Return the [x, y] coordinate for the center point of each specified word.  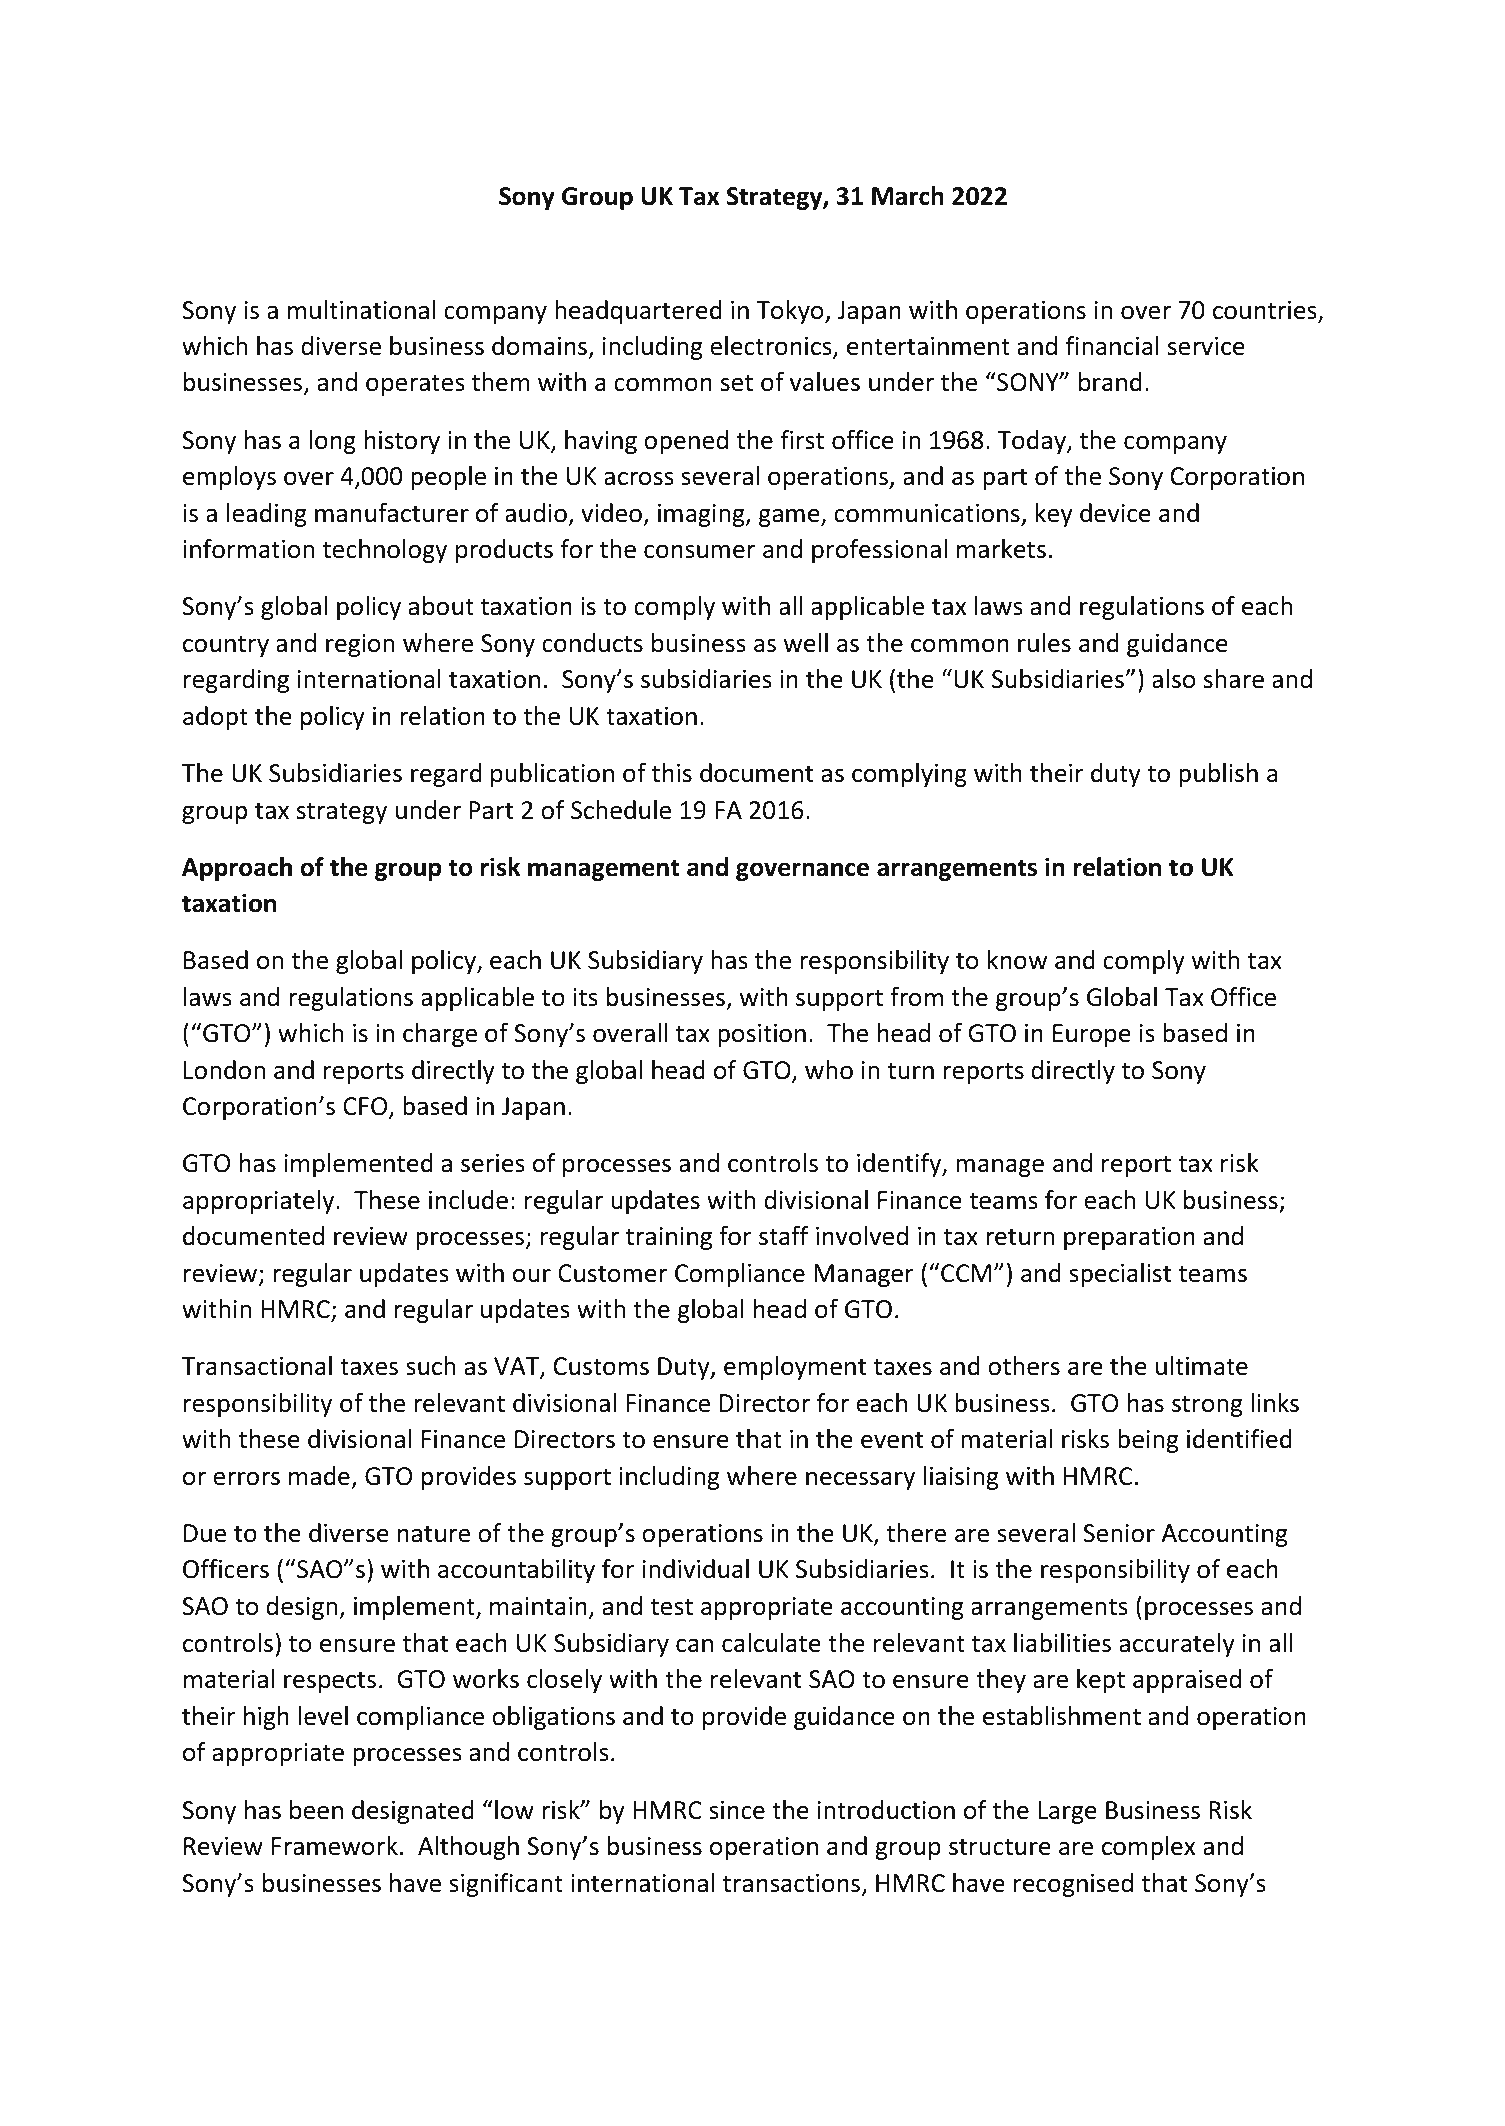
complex [1148, 1848]
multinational [361, 310]
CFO [366, 1107]
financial [1112, 346]
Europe [1092, 1035]
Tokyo [791, 312]
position [762, 1035]
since [737, 1810]
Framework [335, 1846]
